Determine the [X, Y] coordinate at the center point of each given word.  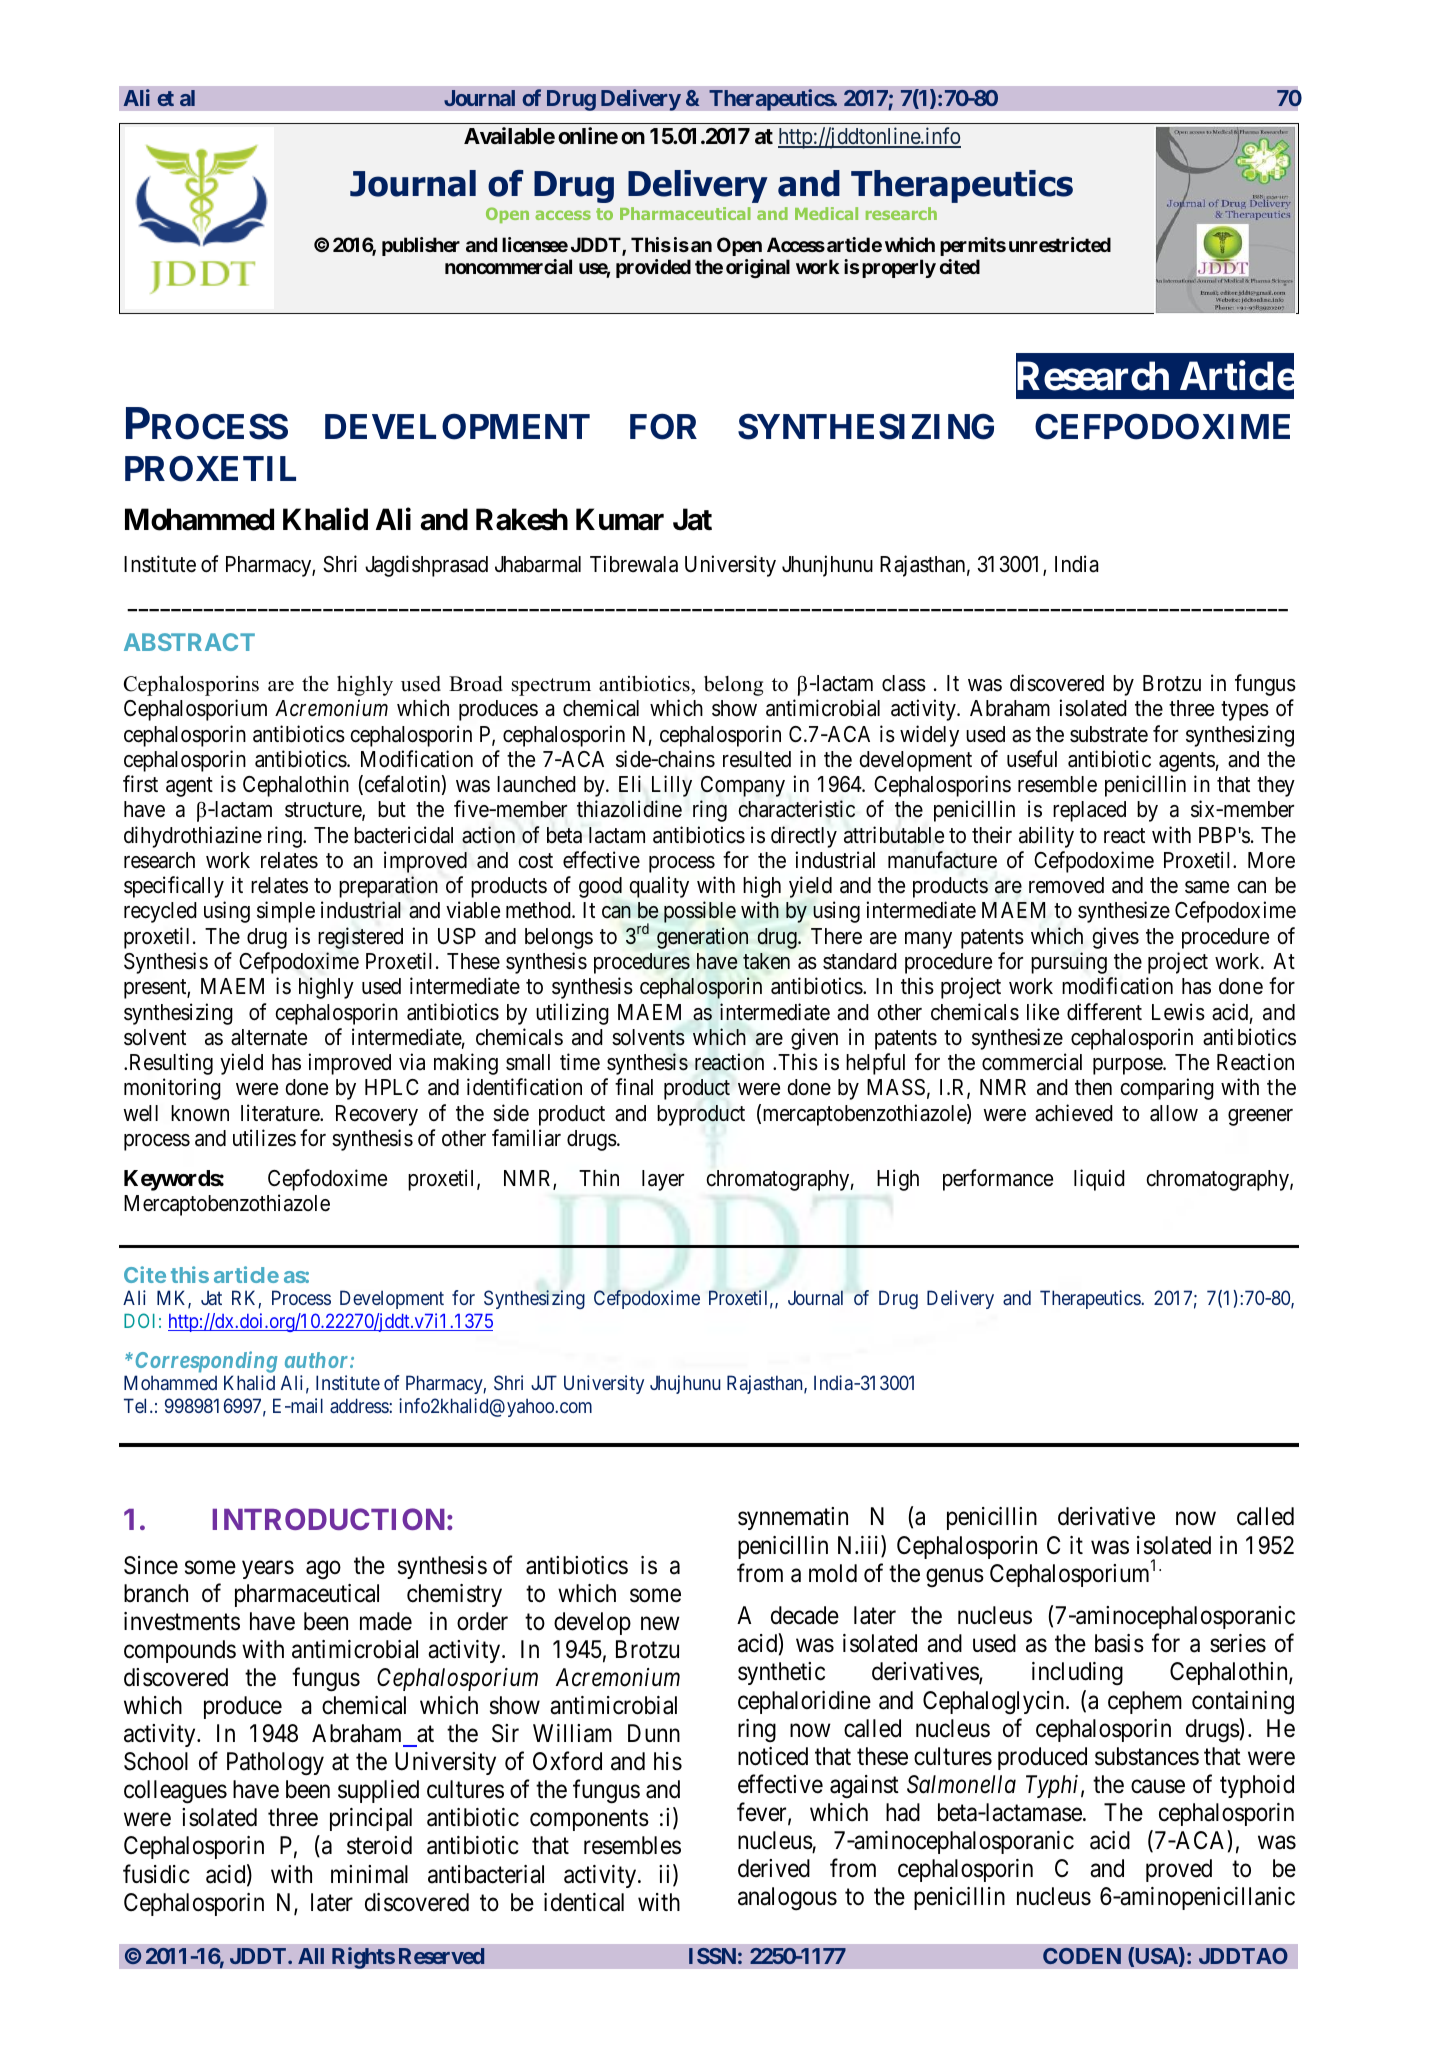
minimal [369, 1874]
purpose [1128, 1066]
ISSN [712, 1956]
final [634, 1087]
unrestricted [1060, 244]
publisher [421, 246]
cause [1158, 1786]
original [758, 268]
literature [281, 1113]
